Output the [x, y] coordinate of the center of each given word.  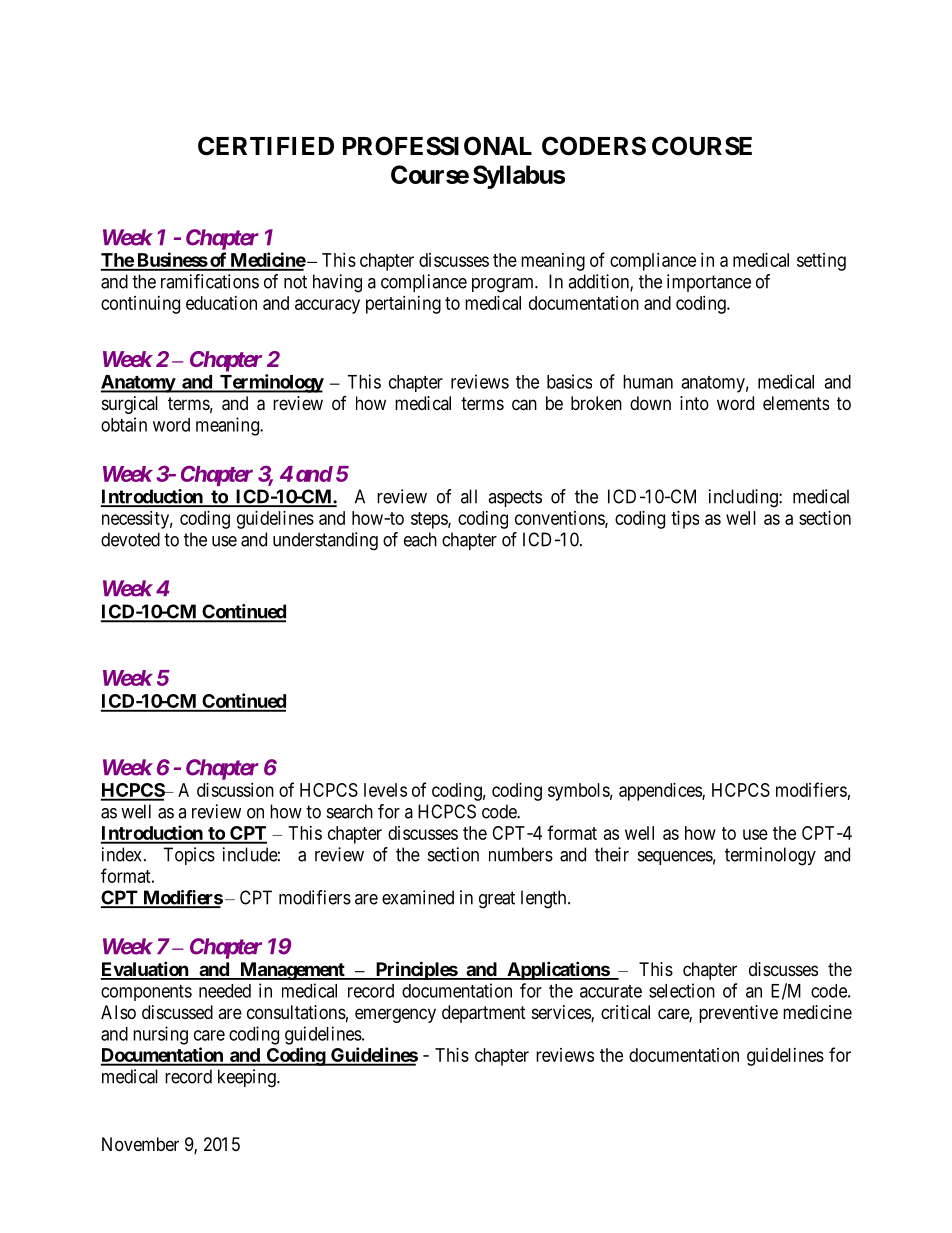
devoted [130, 539]
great [497, 900]
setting [821, 262]
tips [685, 520]
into [694, 403]
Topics [189, 856]
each [420, 539]
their [612, 854]
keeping [248, 1078]
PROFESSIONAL [437, 146]
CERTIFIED [266, 146]
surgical [130, 405]
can [524, 405]
